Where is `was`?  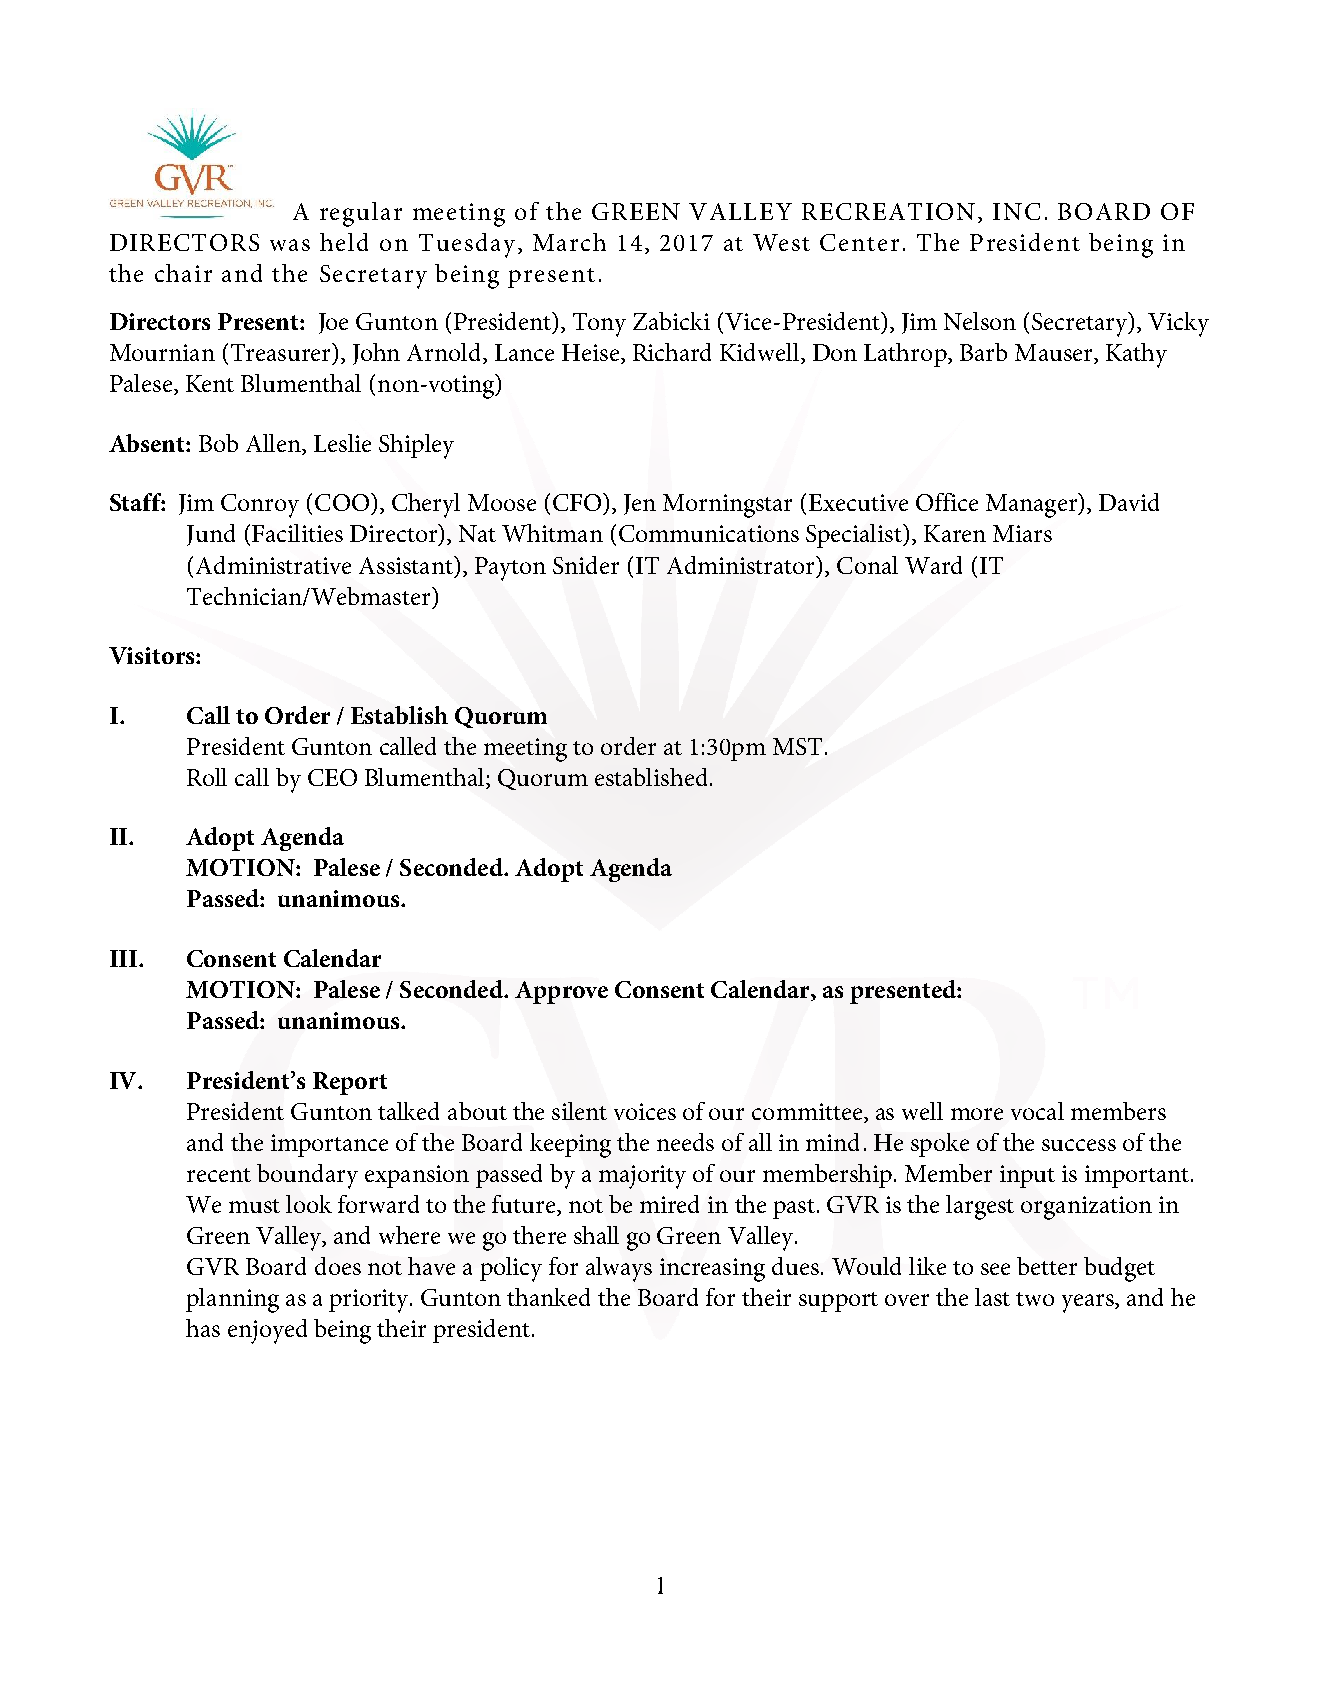 was is located at coordinates (290, 245).
